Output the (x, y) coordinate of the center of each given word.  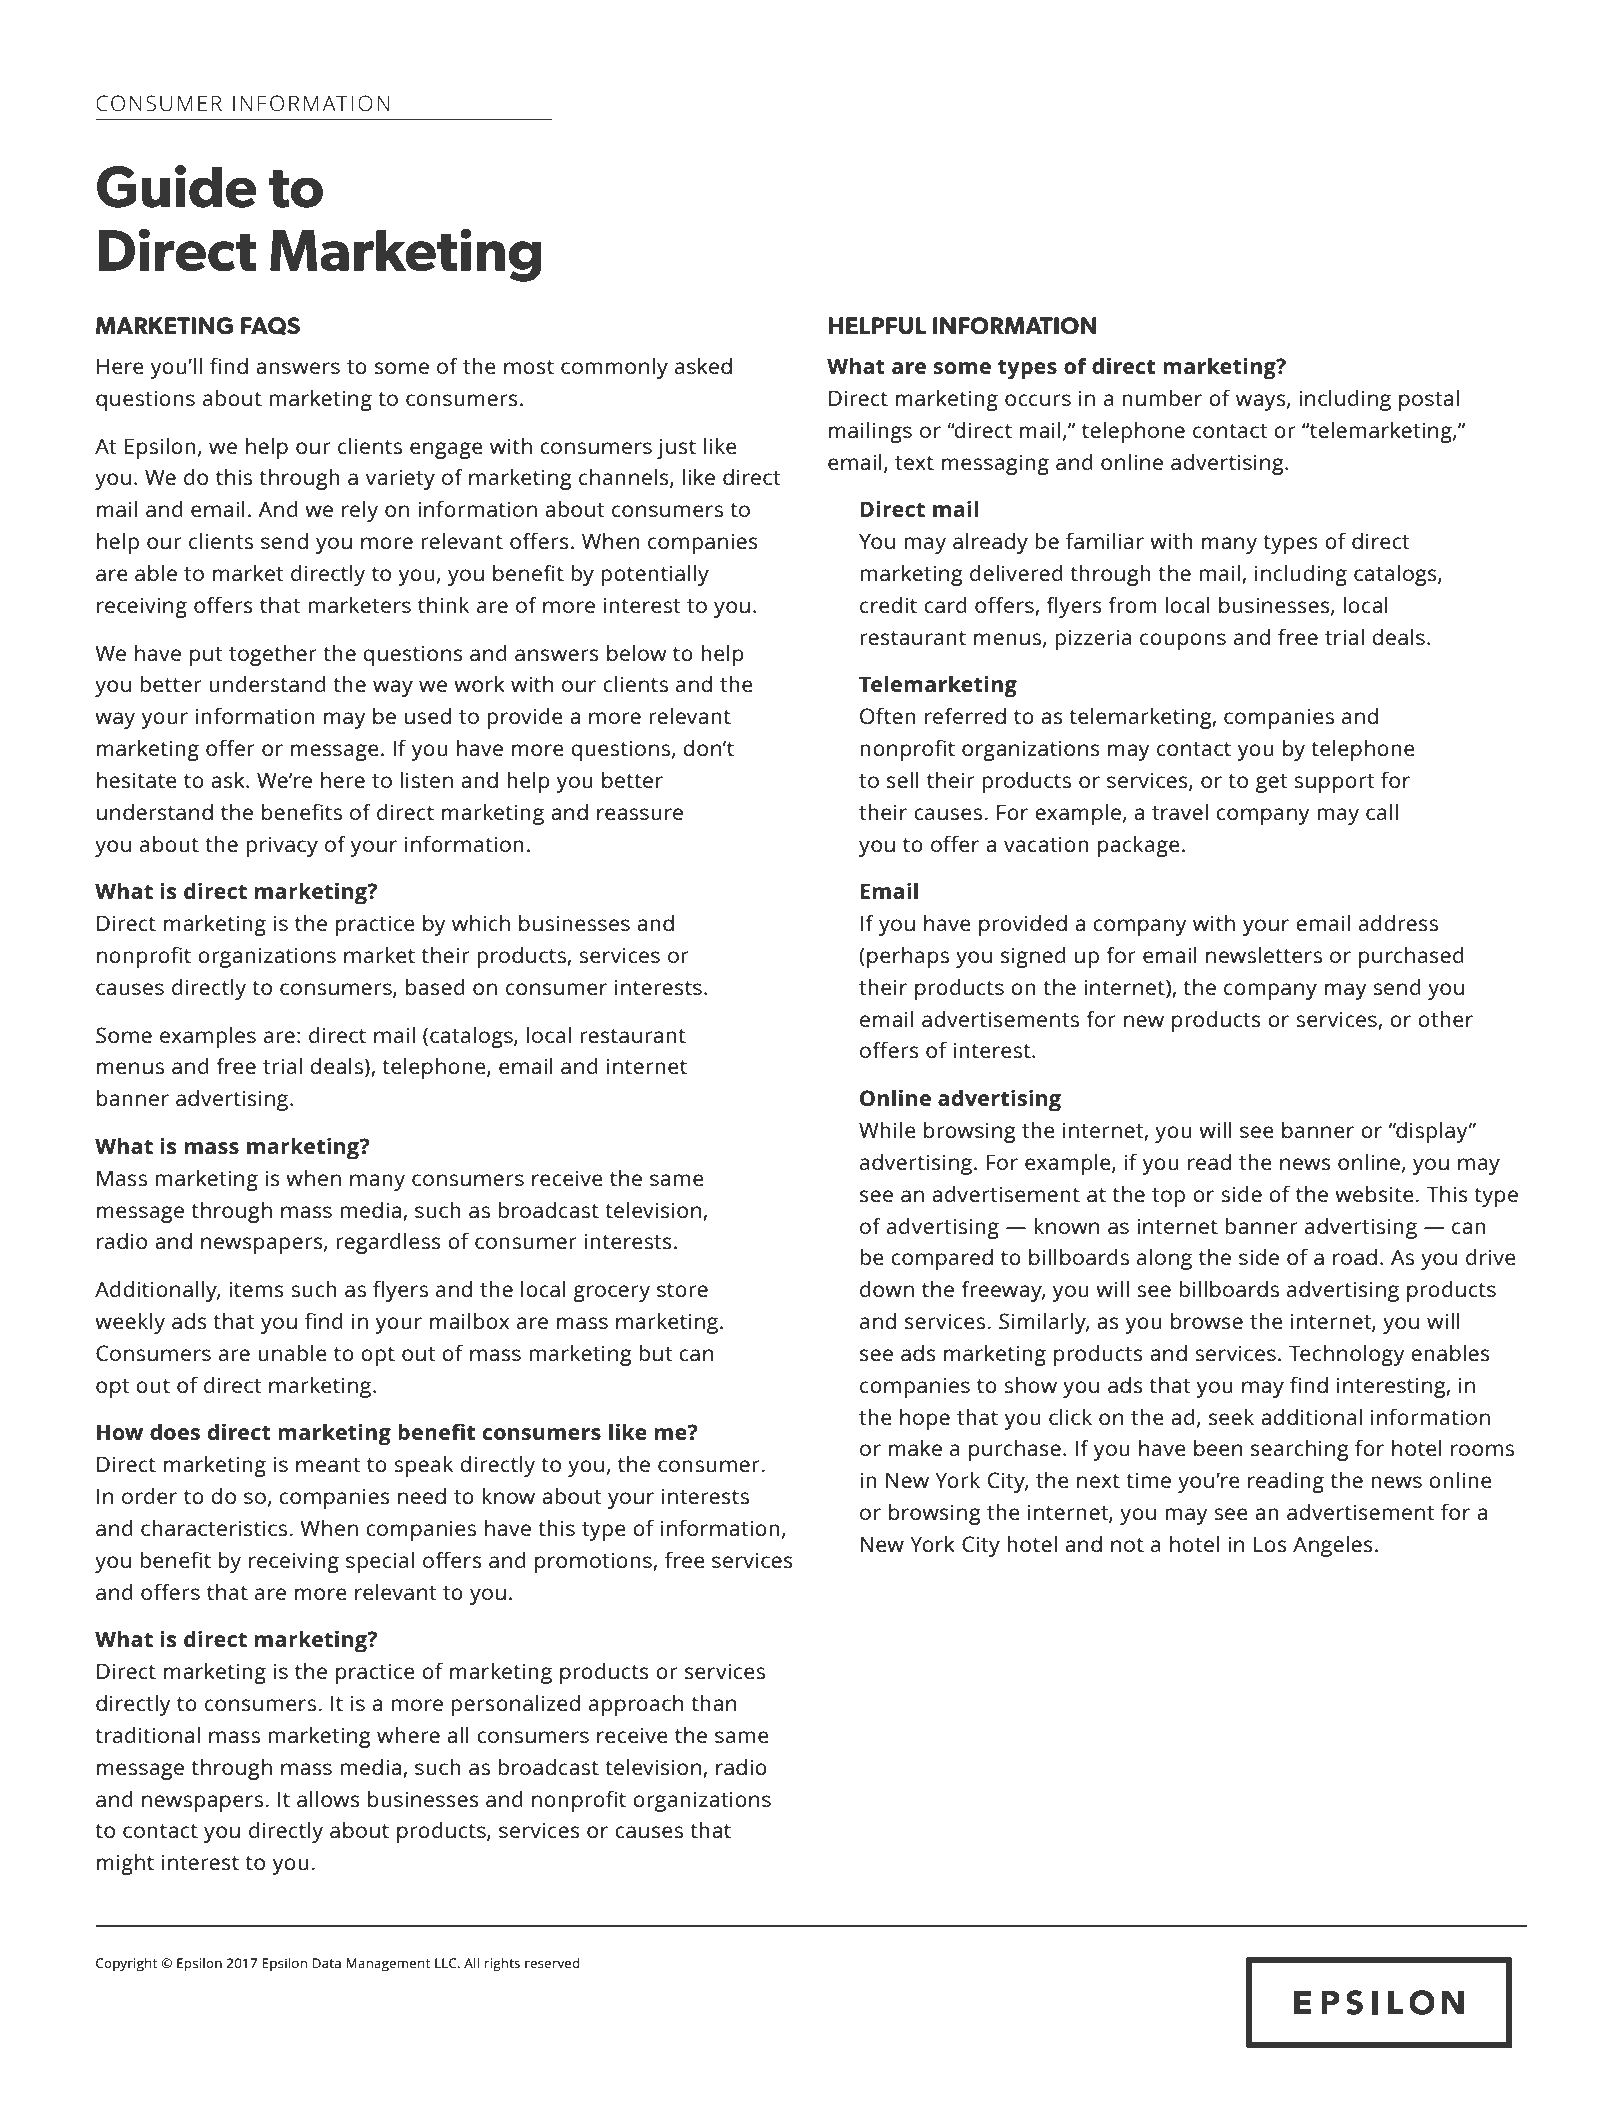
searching (1300, 1450)
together (273, 655)
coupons (1183, 641)
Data (327, 1963)
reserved (552, 1963)
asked (703, 365)
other (1445, 1018)
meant (328, 1465)
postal (1429, 400)
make (915, 1447)
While (887, 1129)
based (435, 986)
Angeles (1333, 1546)
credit (888, 604)
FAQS (270, 326)
